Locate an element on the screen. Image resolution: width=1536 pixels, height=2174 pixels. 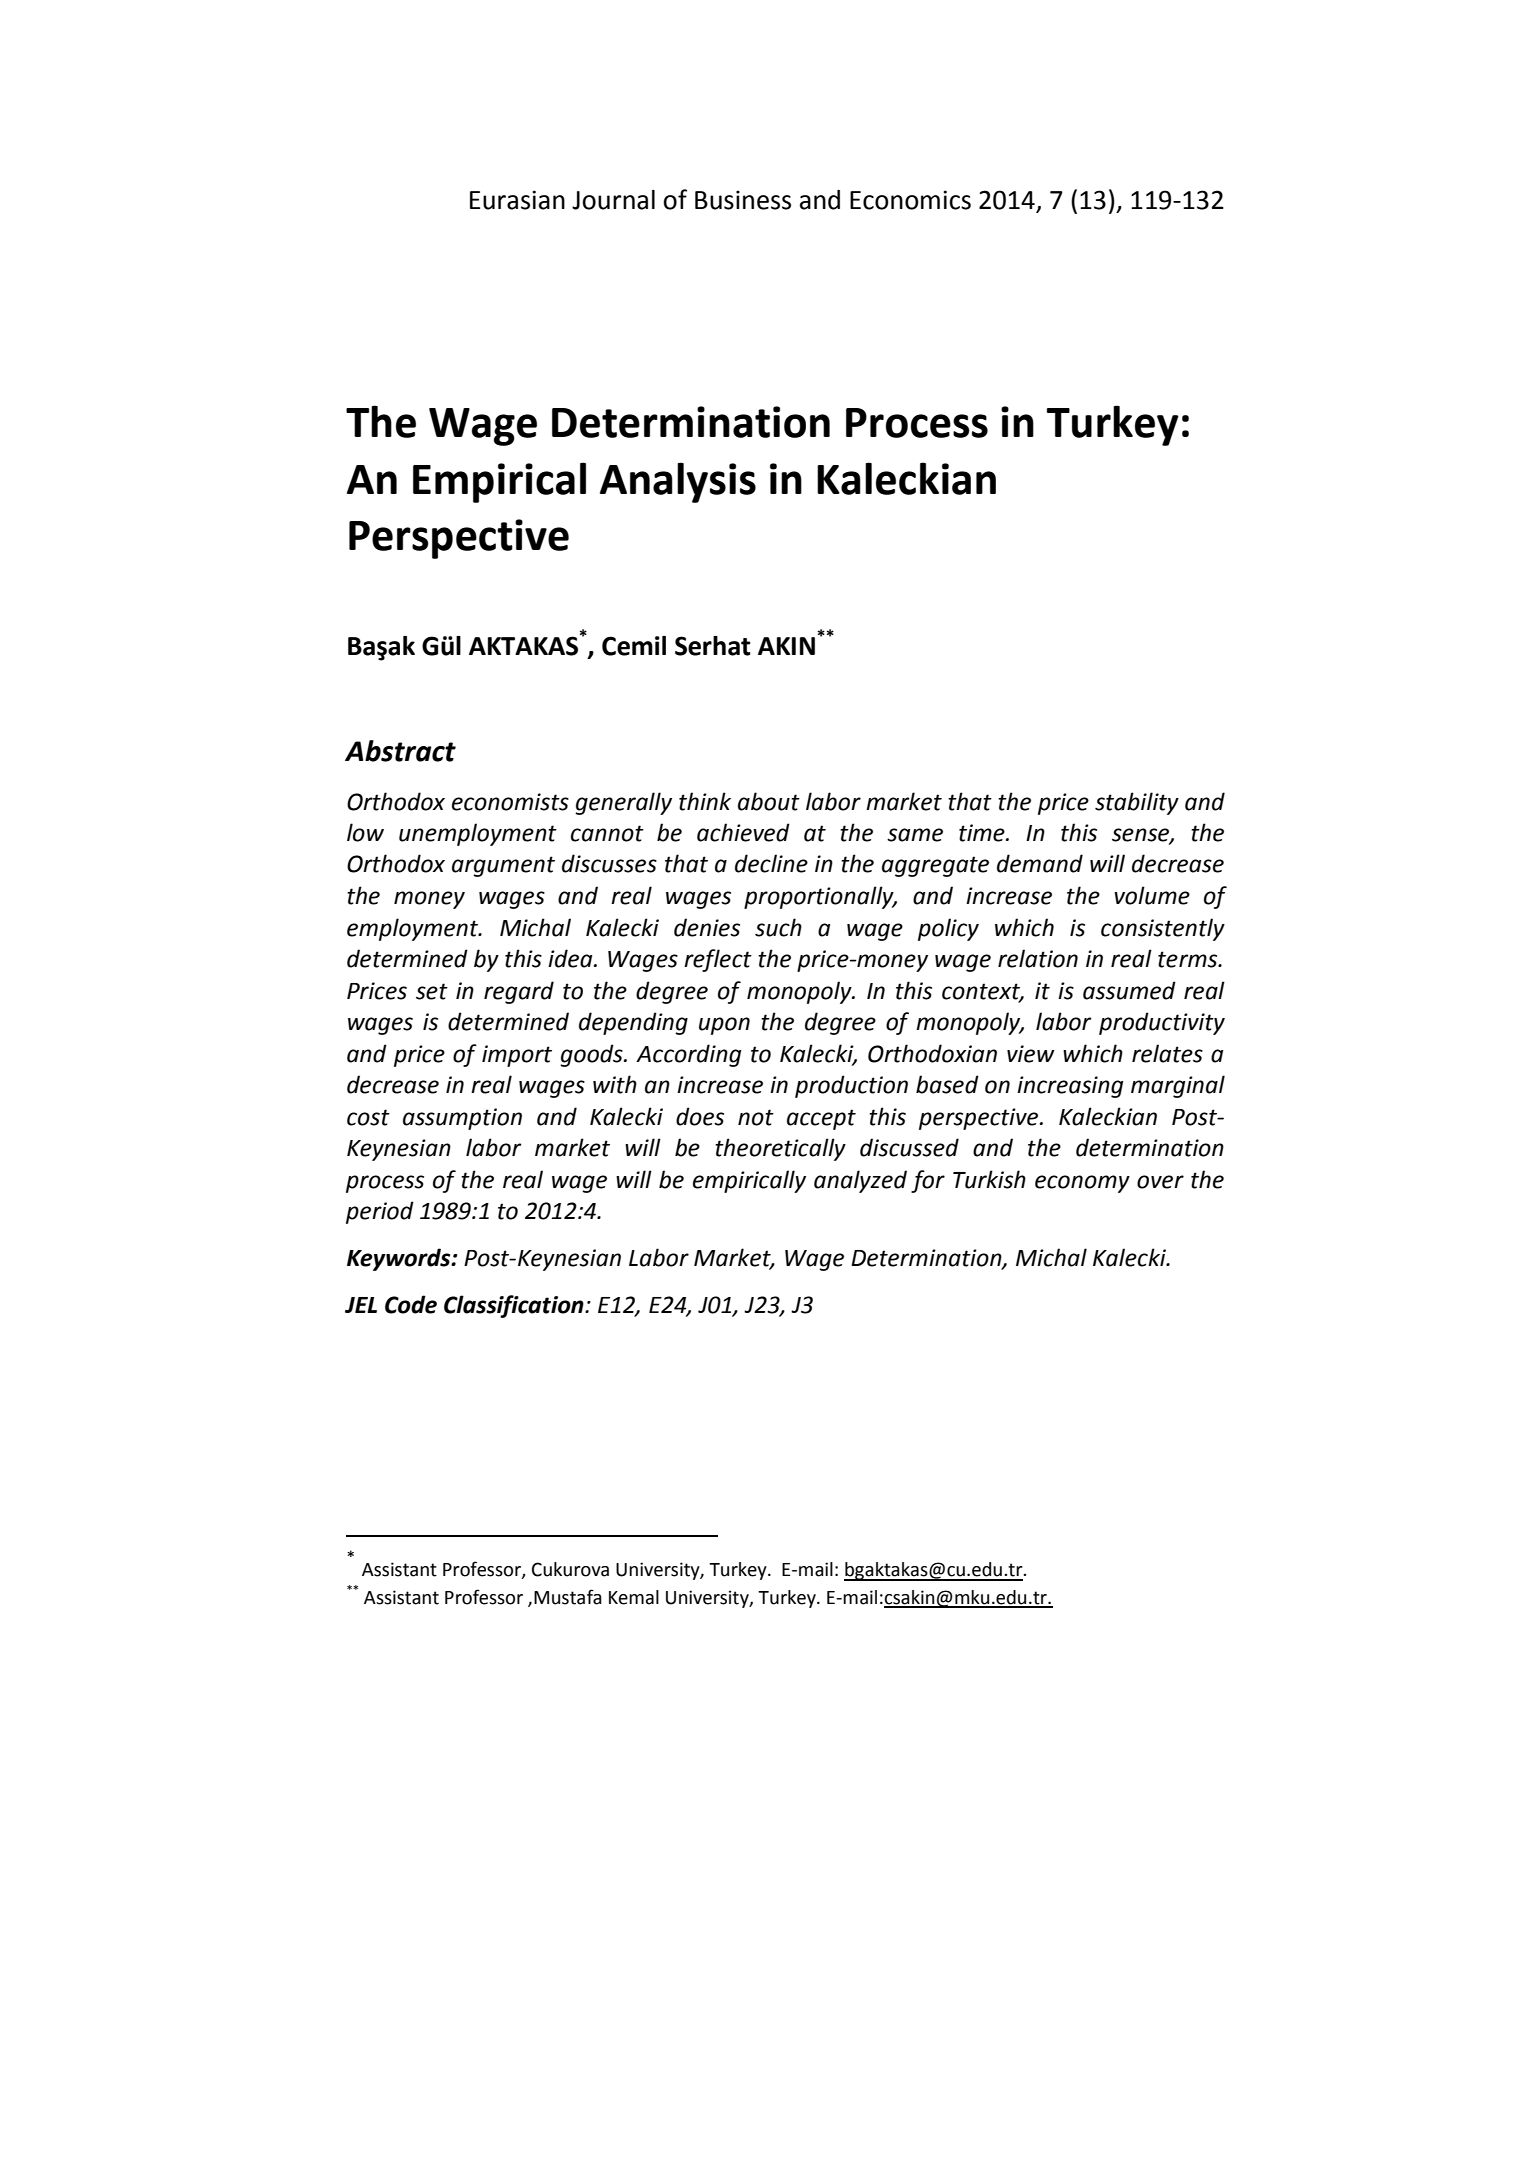
Business is located at coordinates (743, 200).
